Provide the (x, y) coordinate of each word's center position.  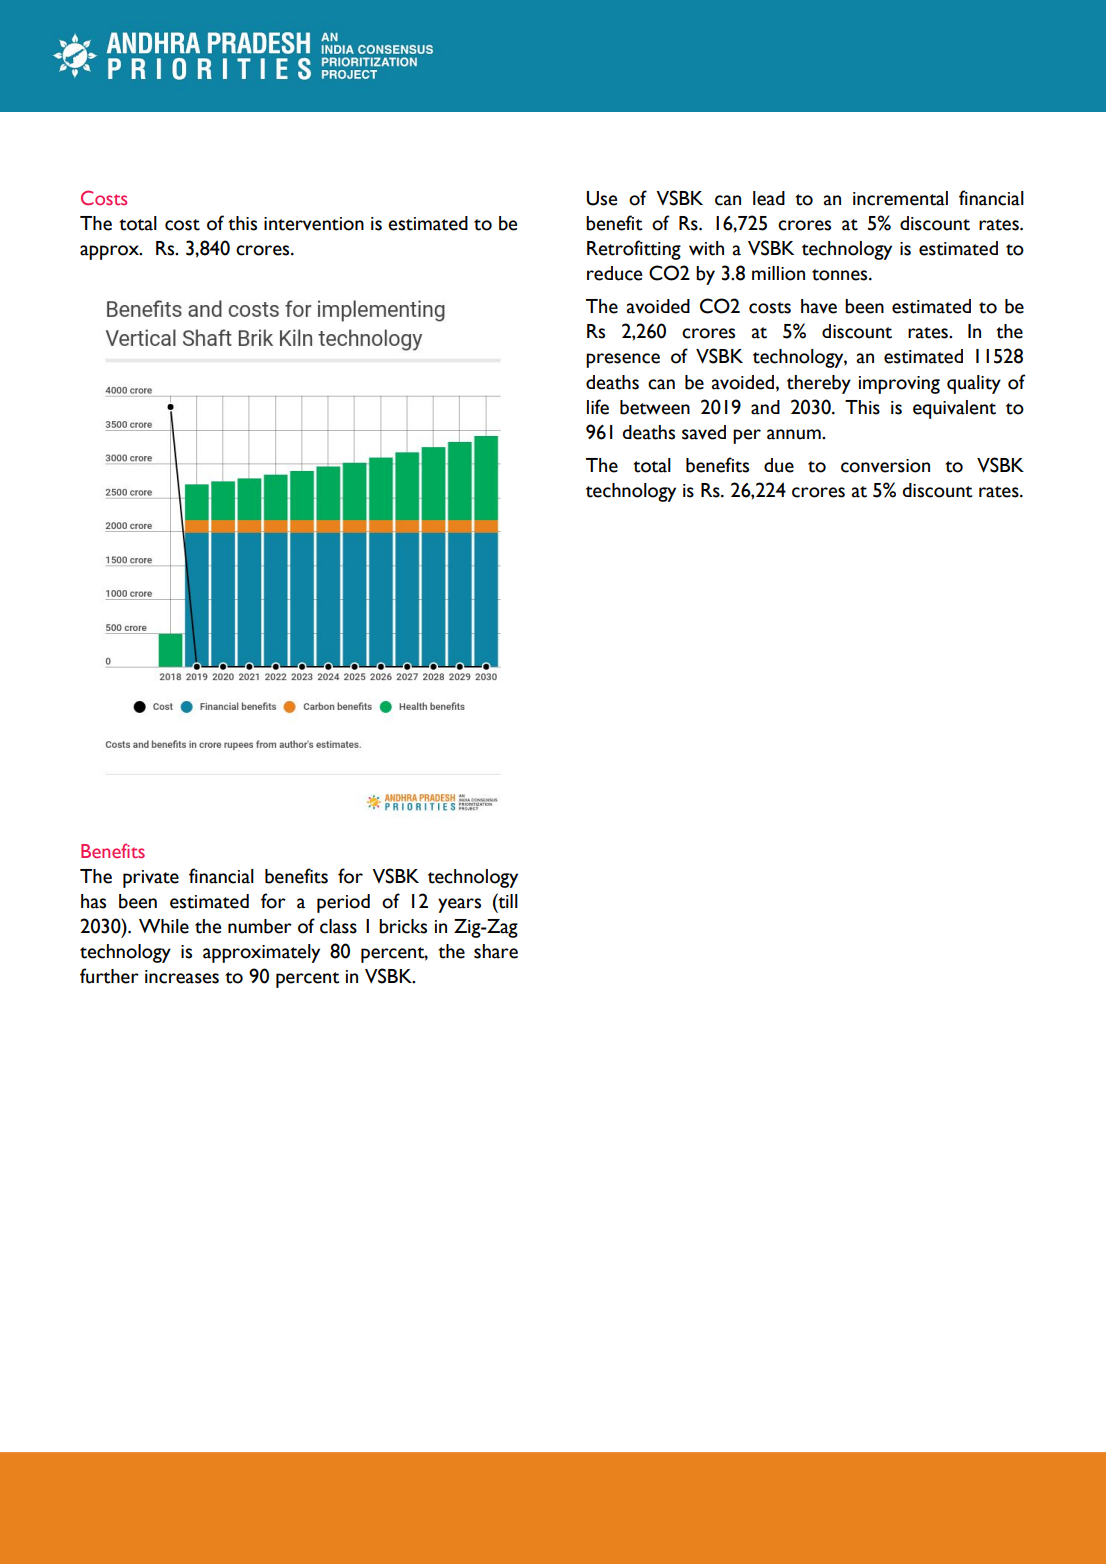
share (496, 951)
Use (601, 198)
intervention (314, 224)
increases (182, 977)
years (459, 905)
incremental (900, 198)
